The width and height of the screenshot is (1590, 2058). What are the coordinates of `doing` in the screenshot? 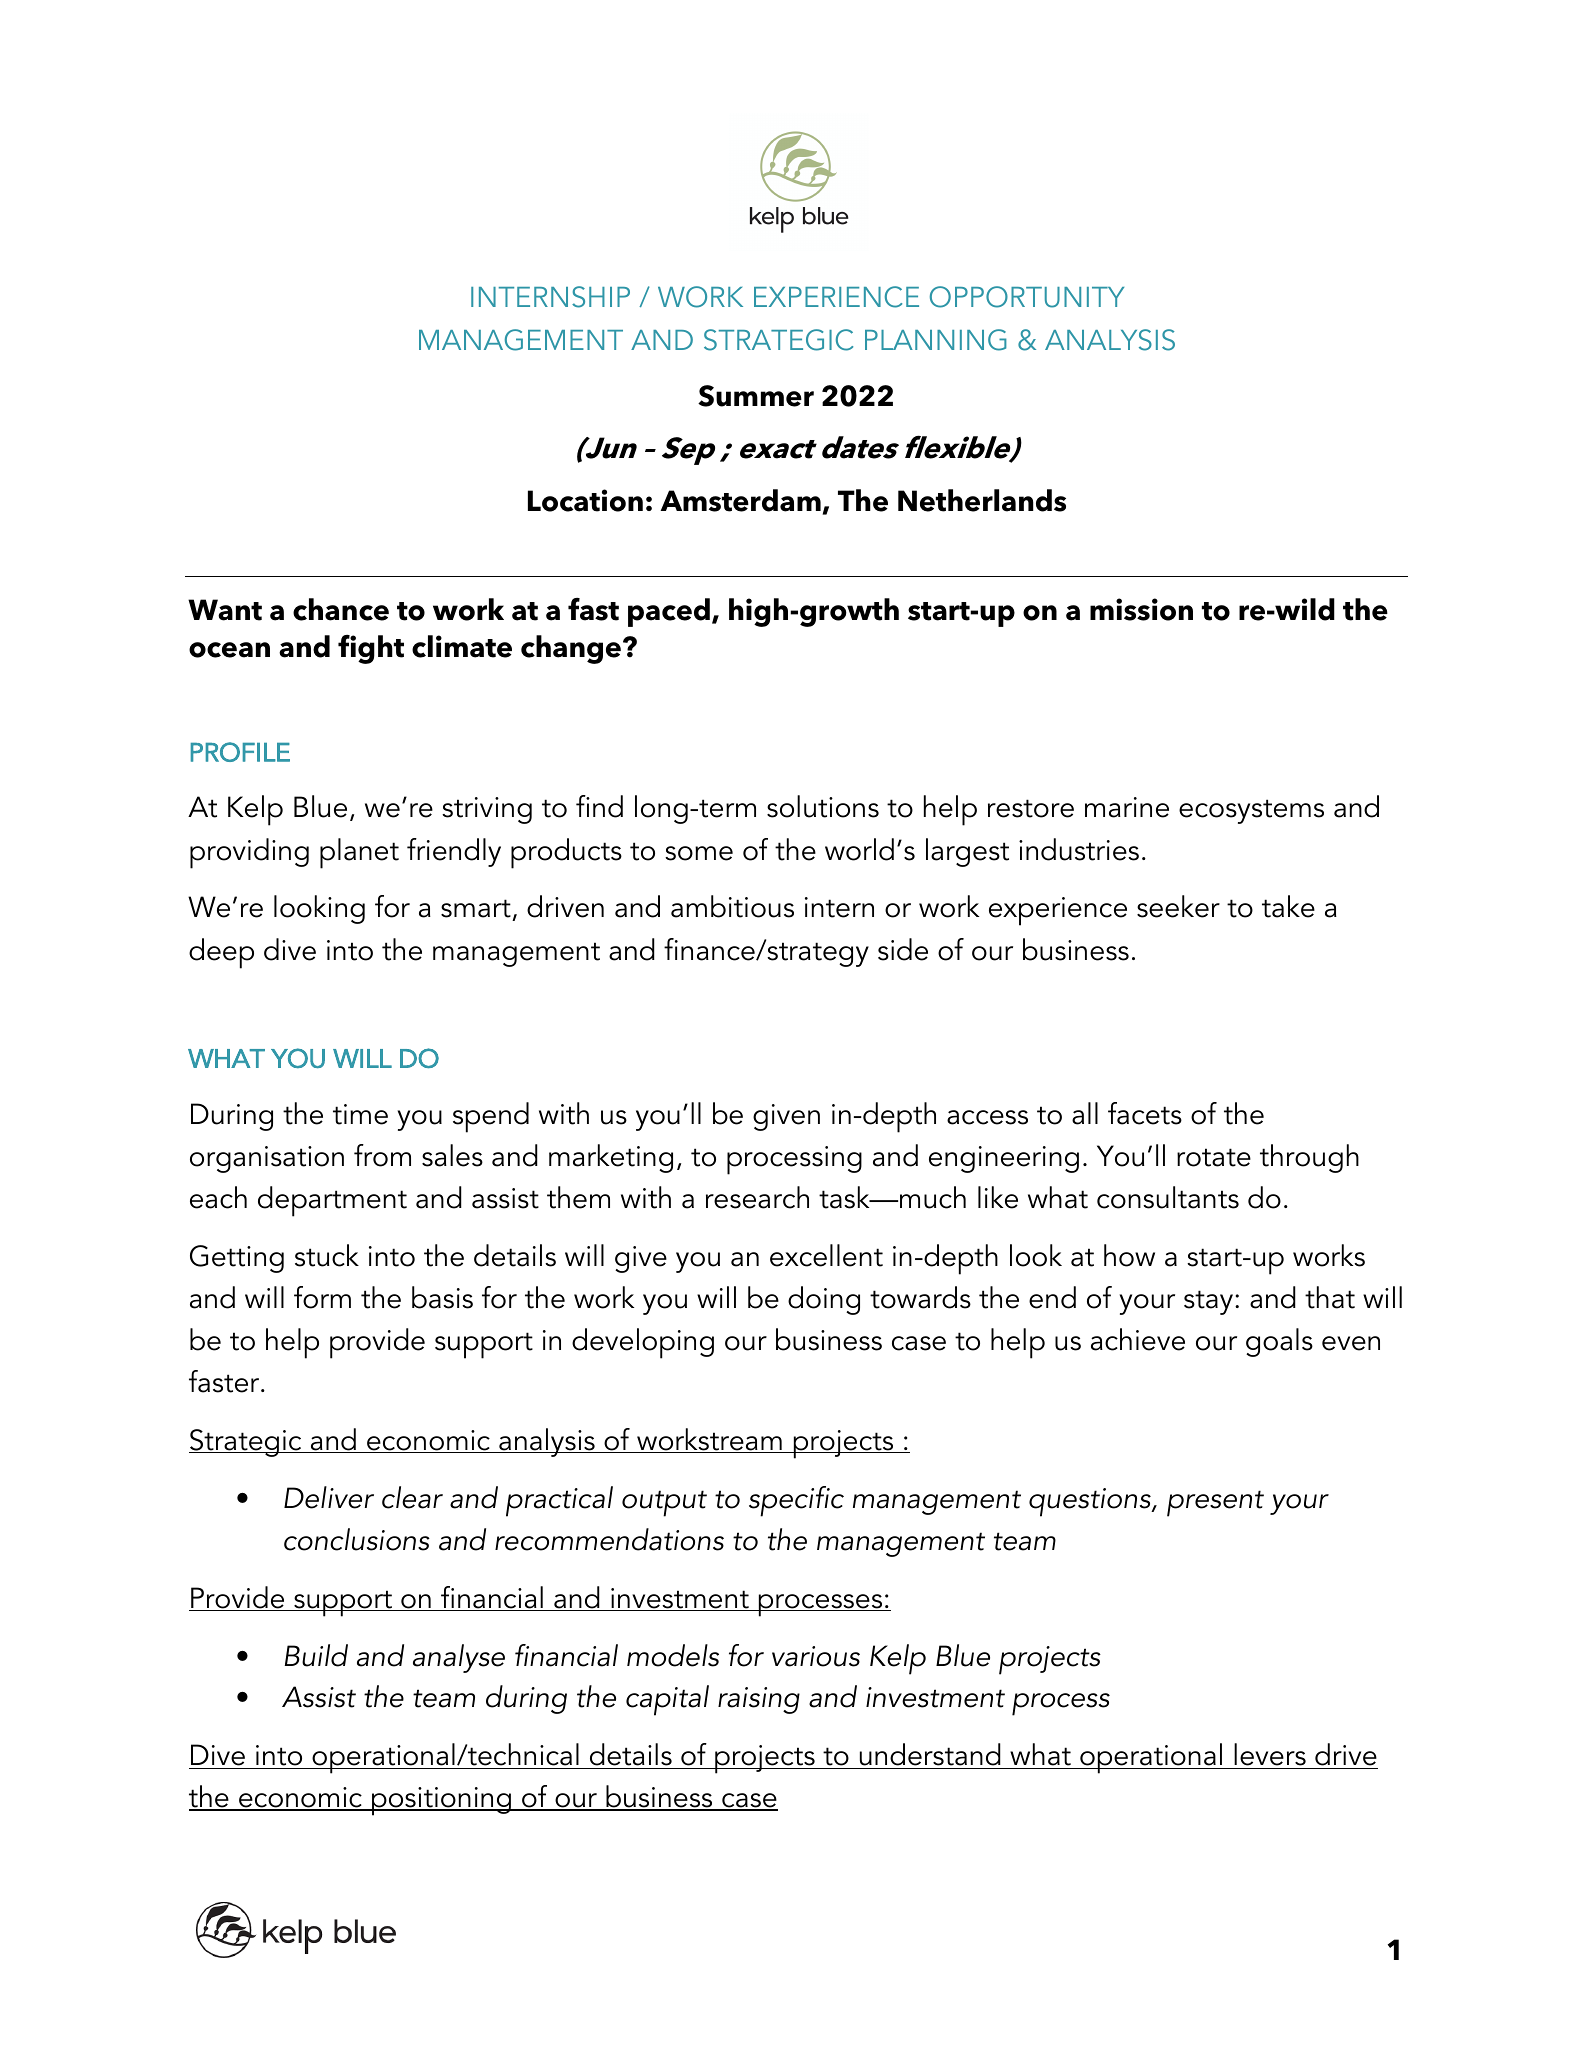 It's located at (824, 1300).
